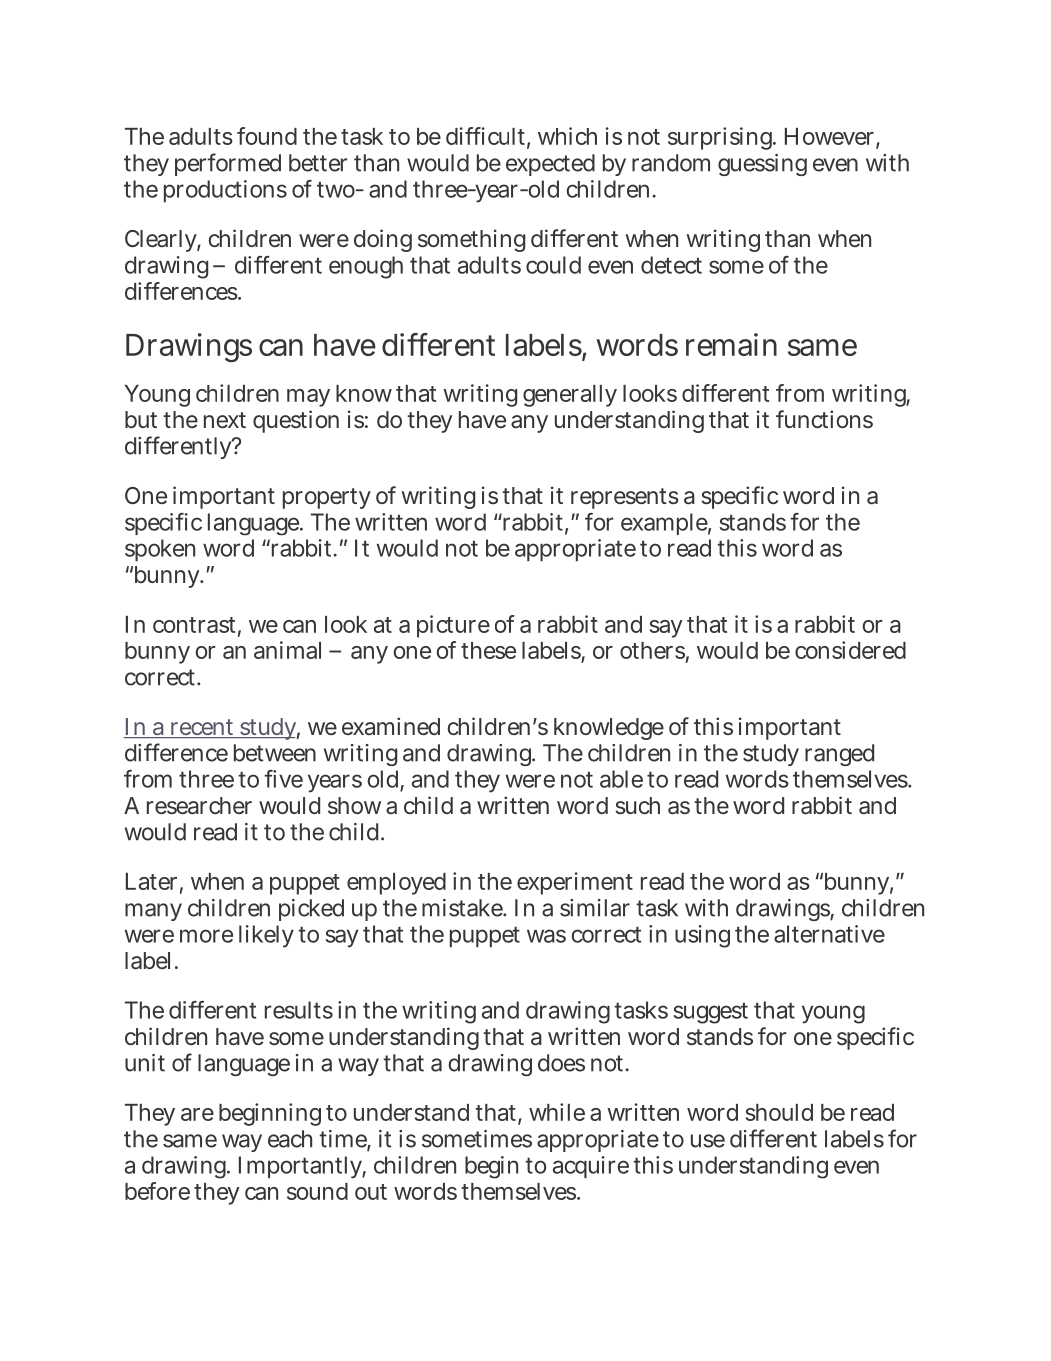 This document has height=1361, width=1051. What do you see at coordinates (228, 164) in the document?
I see `performed` at bounding box center [228, 164].
